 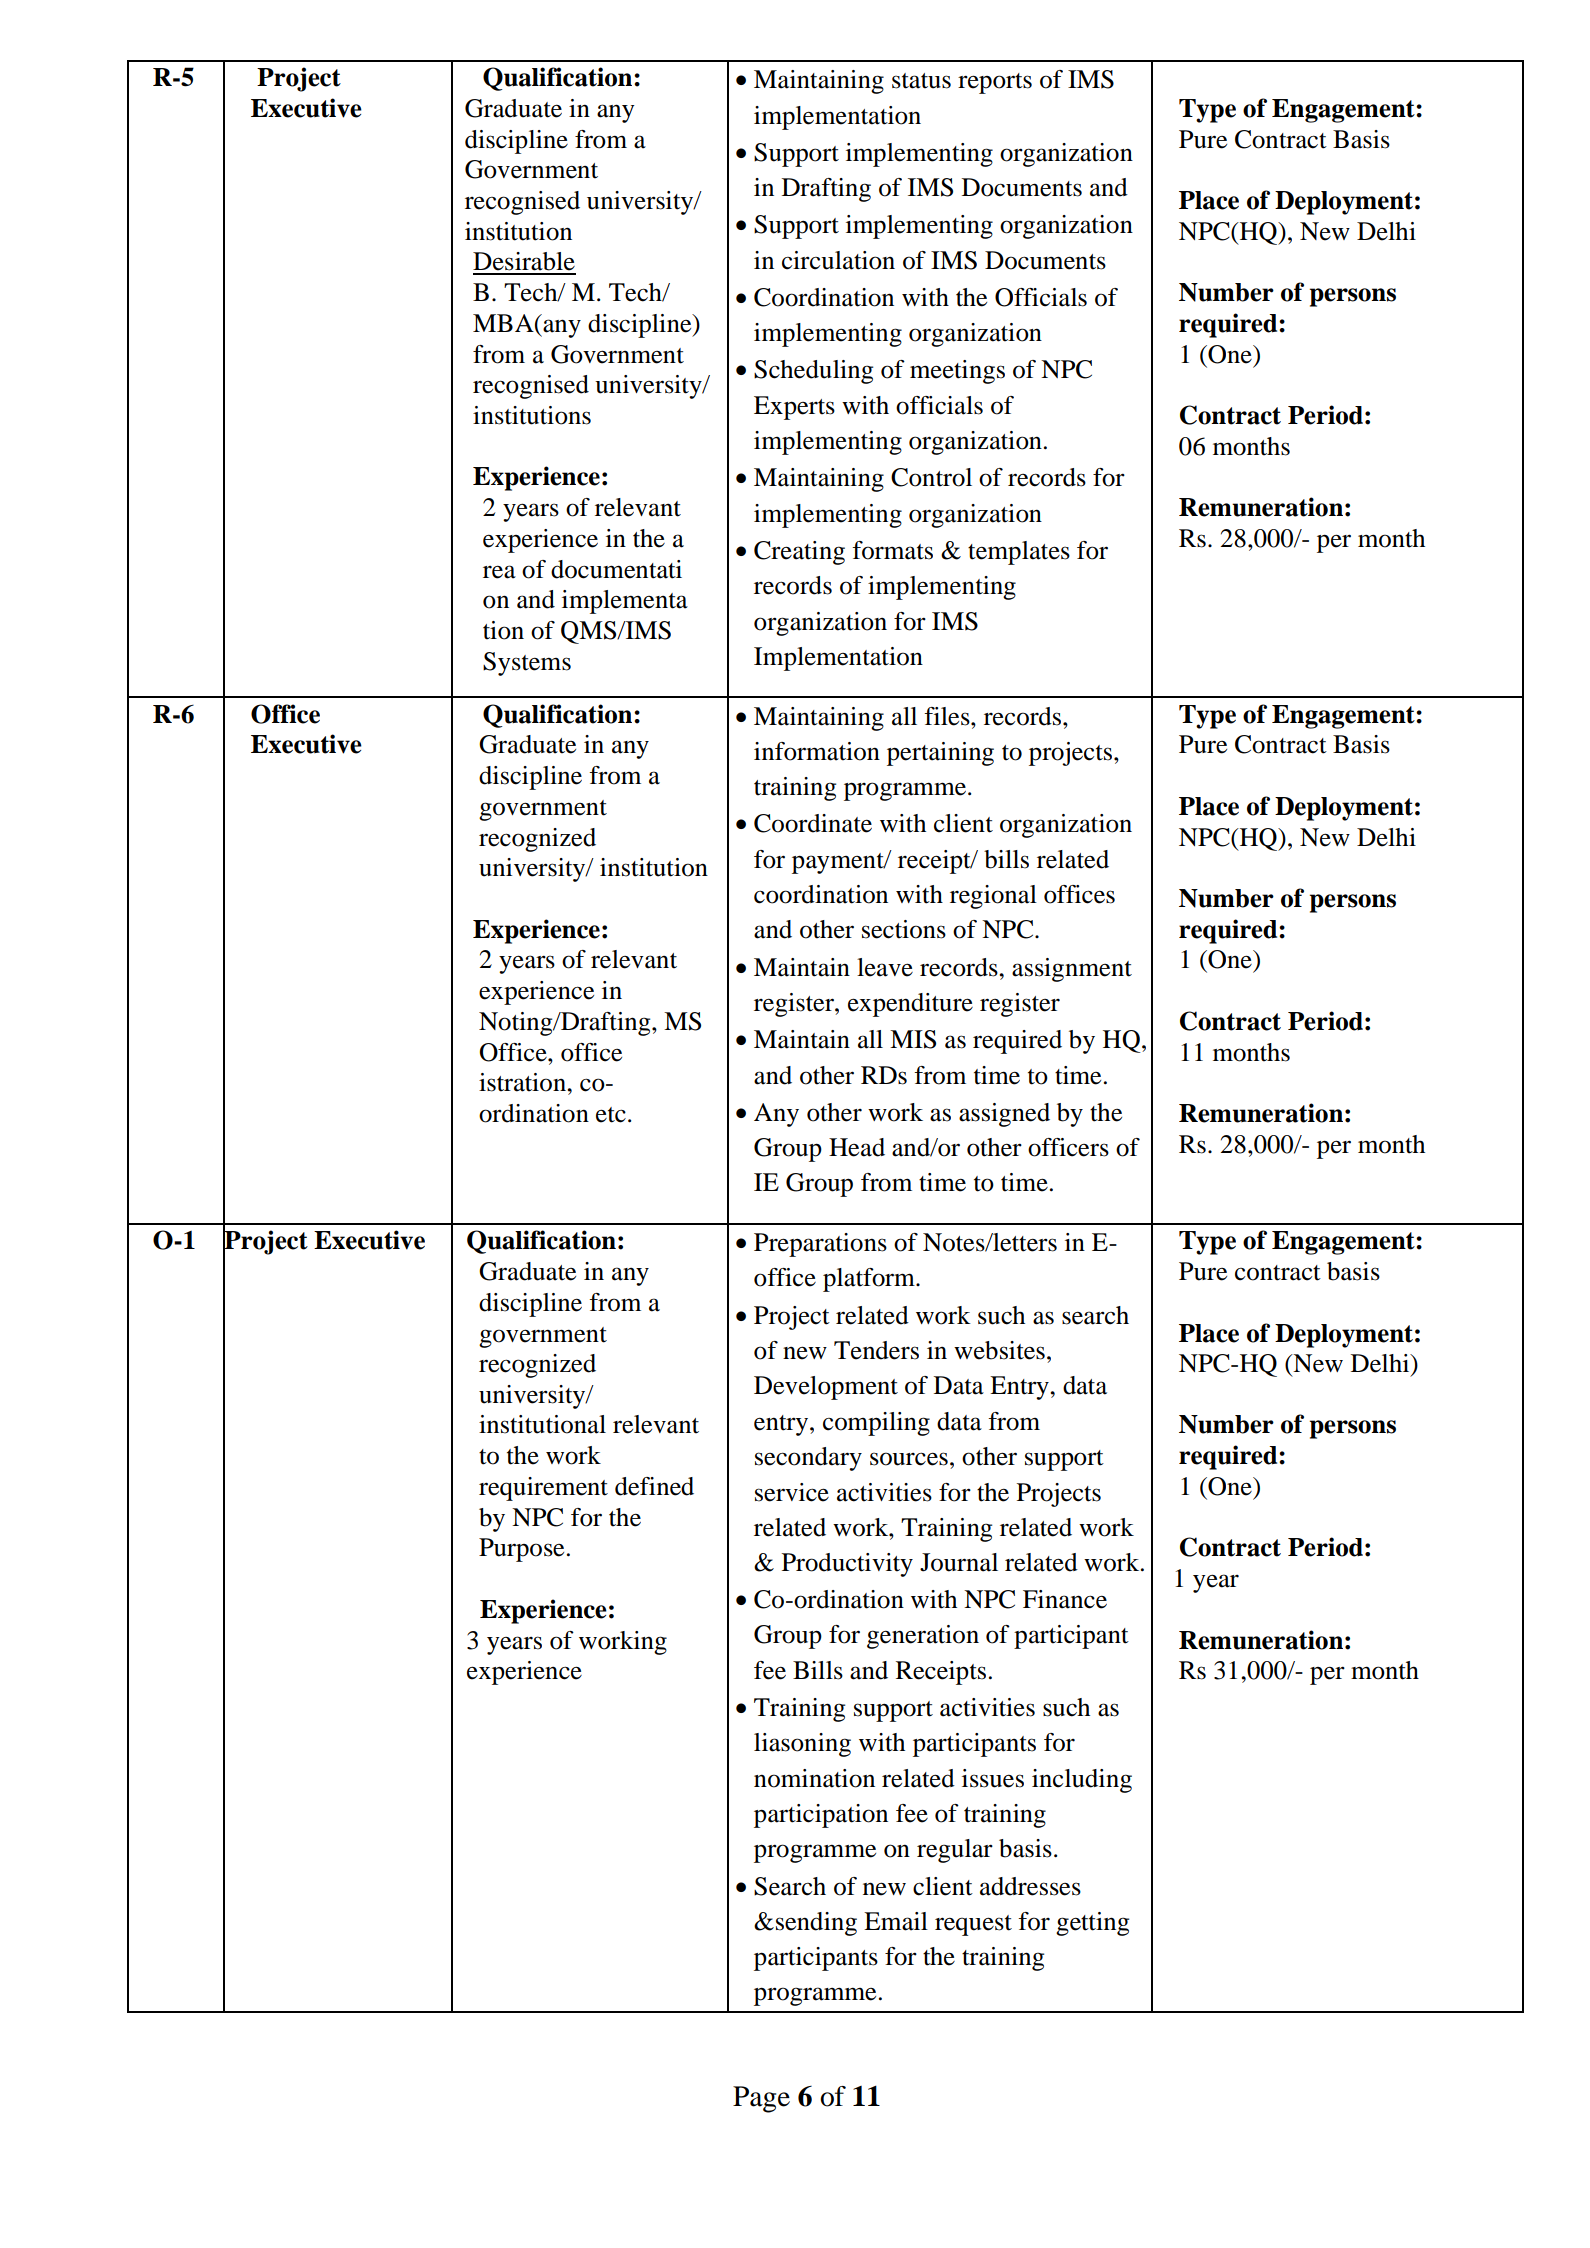 What do you see at coordinates (527, 664) in the screenshot?
I see `Systems` at bounding box center [527, 664].
